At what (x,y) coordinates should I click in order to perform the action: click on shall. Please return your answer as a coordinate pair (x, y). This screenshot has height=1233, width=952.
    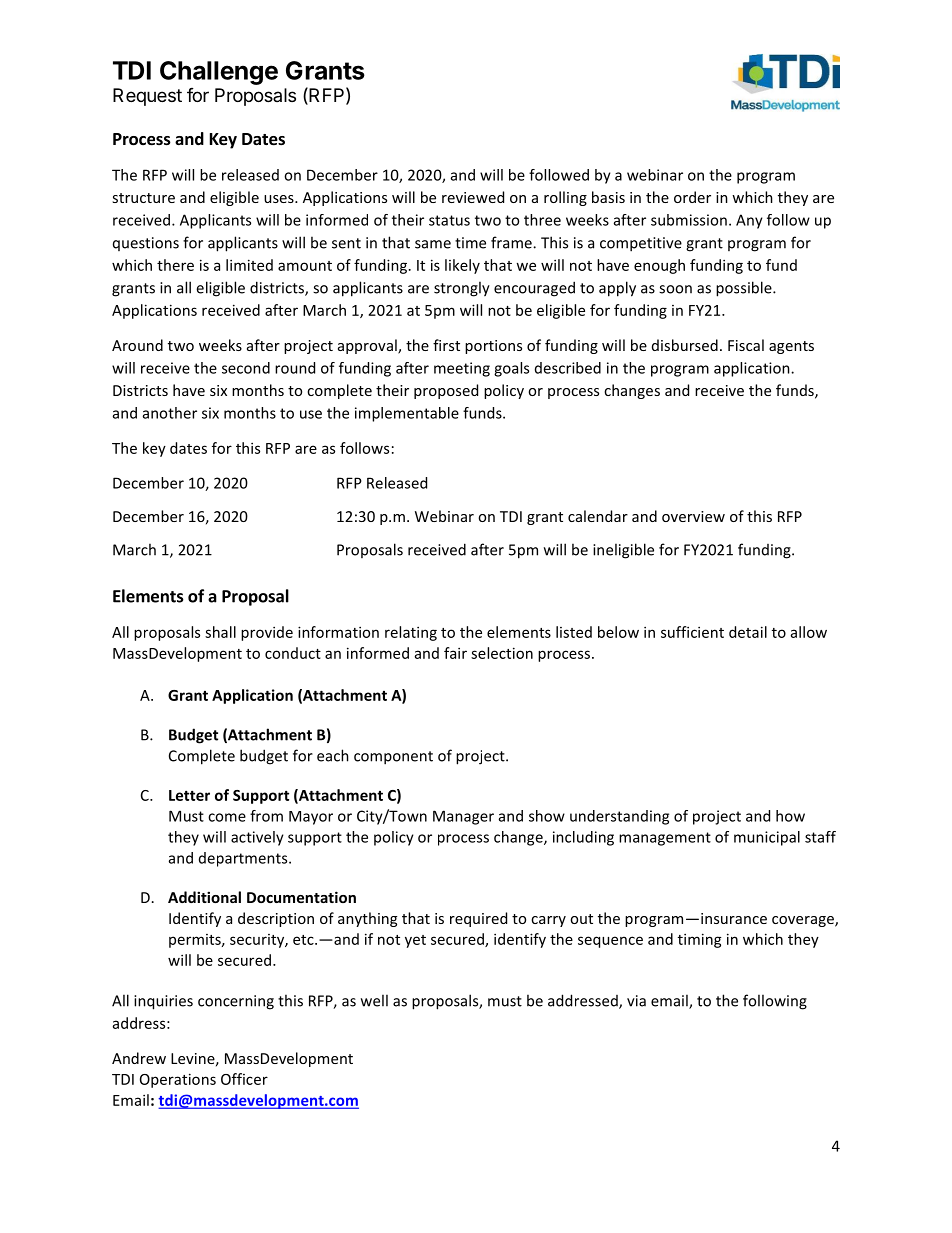
    Looking at the image, I should click on (220, 632).
